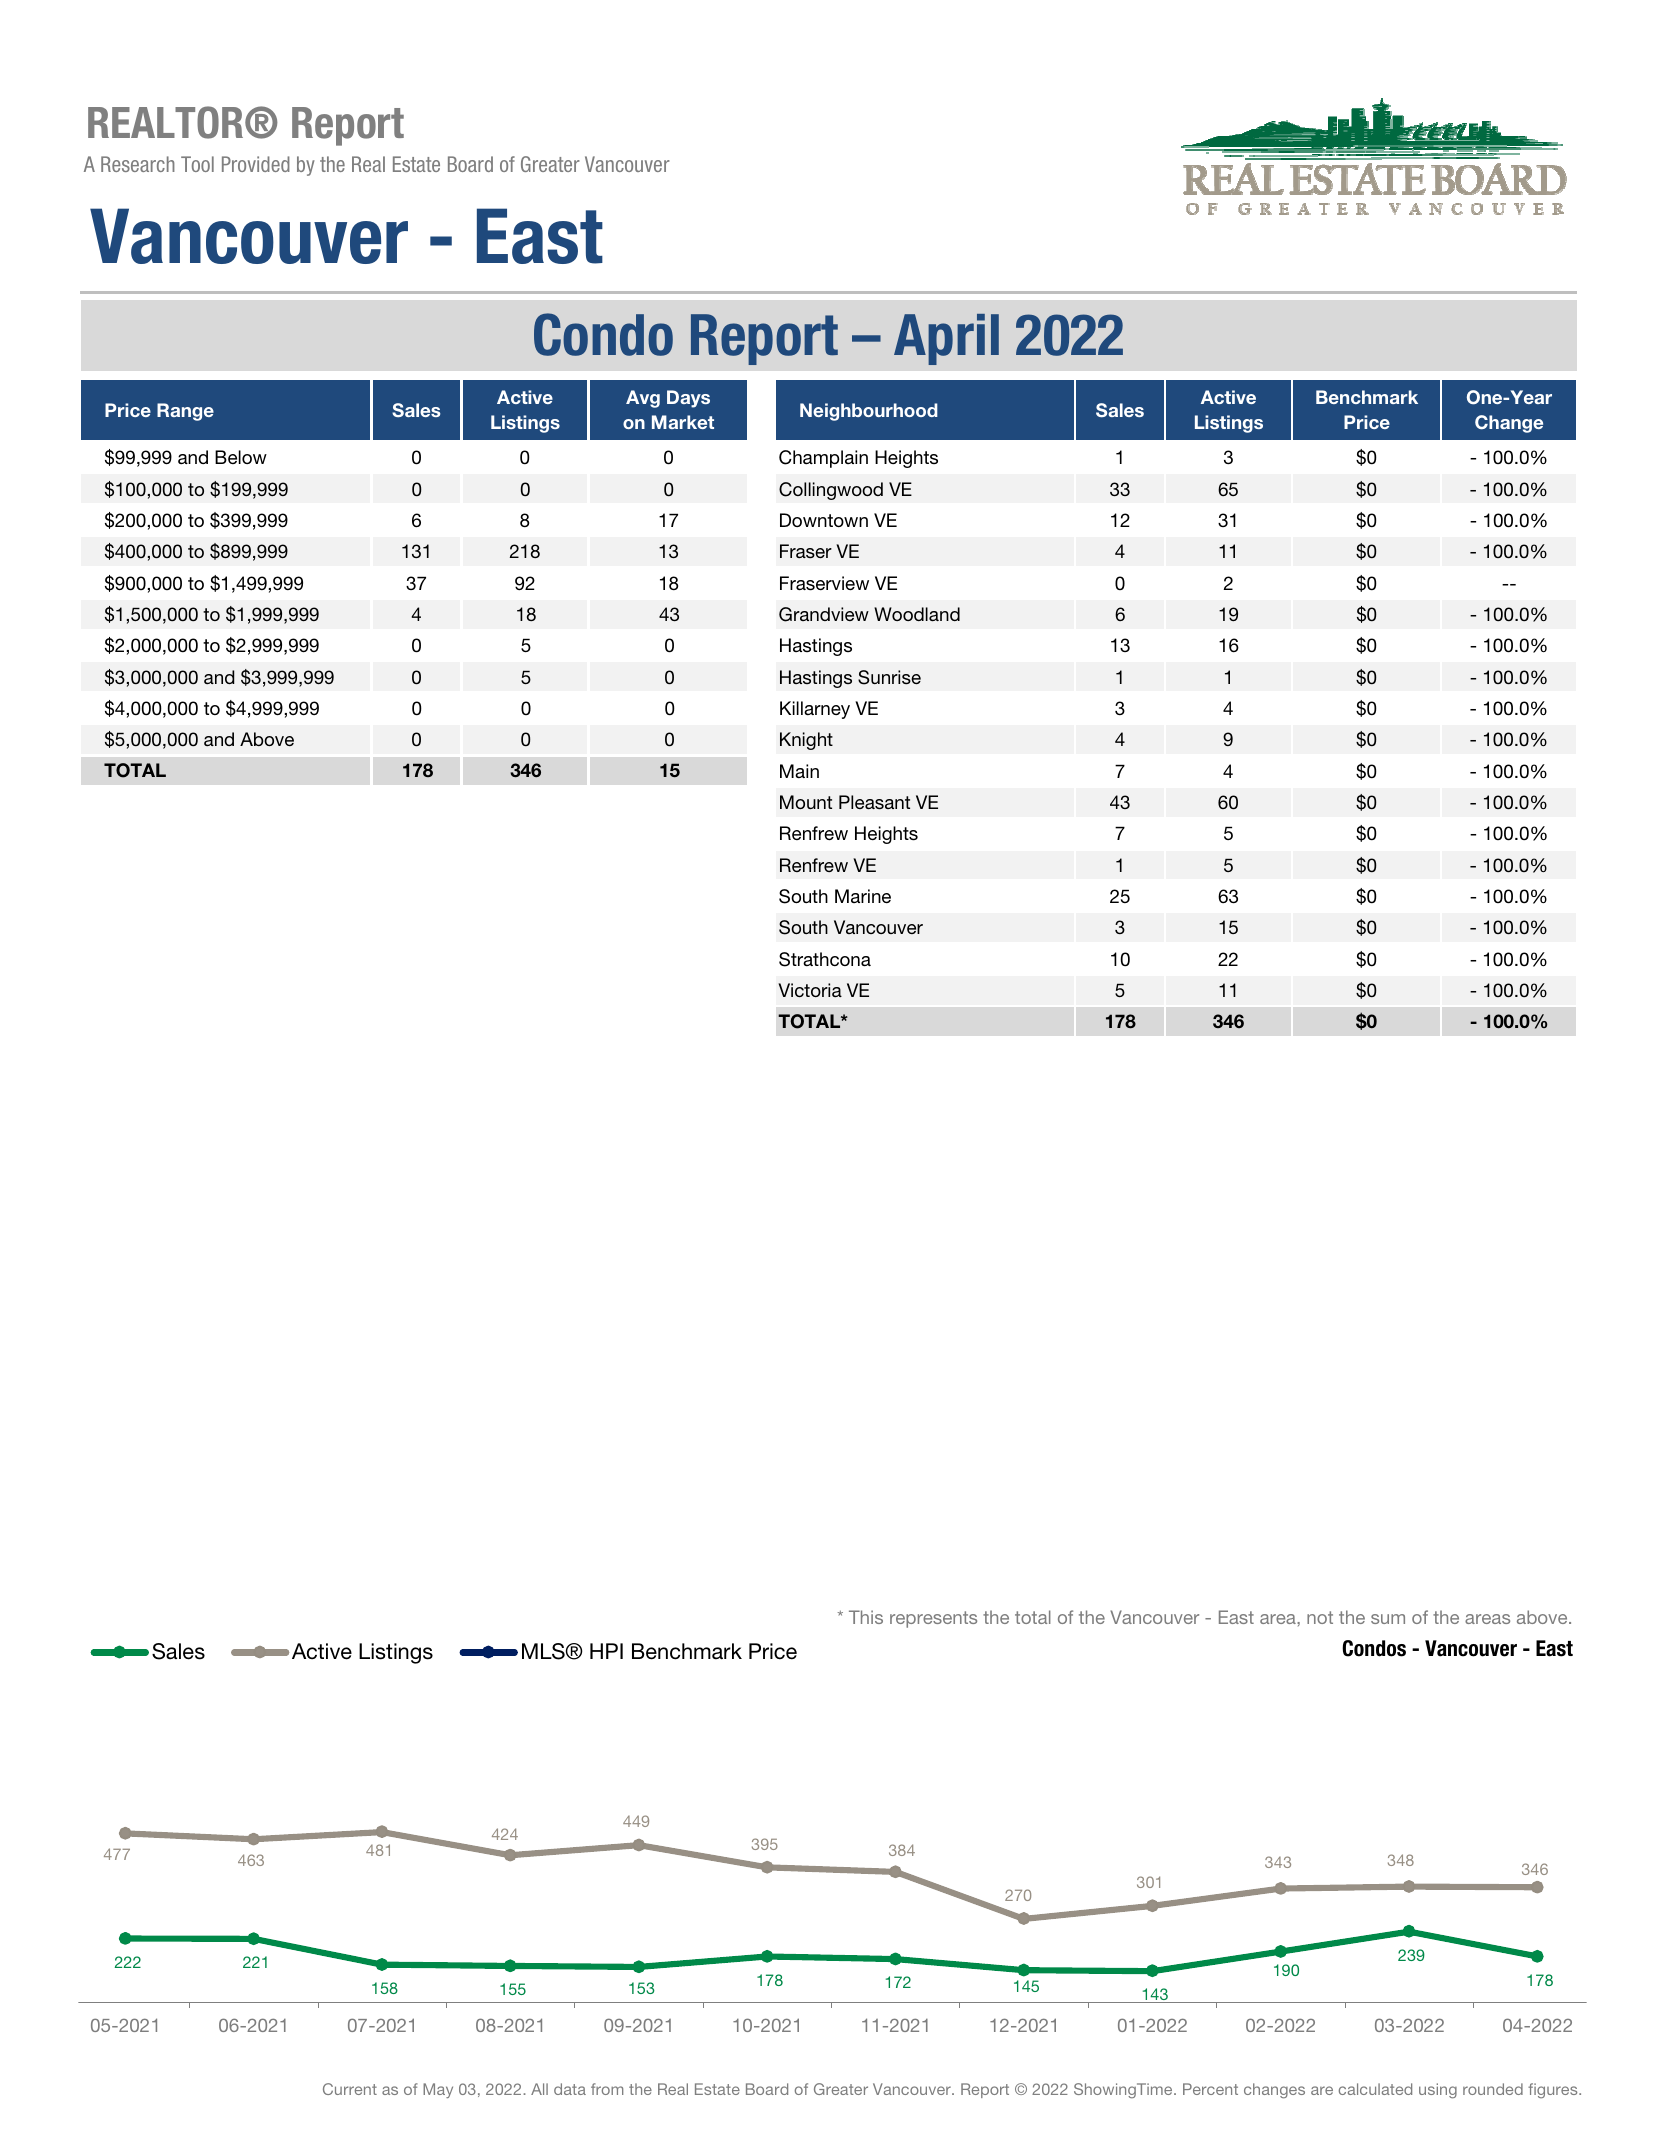  I want to click on Current, so click(350, 2089).
